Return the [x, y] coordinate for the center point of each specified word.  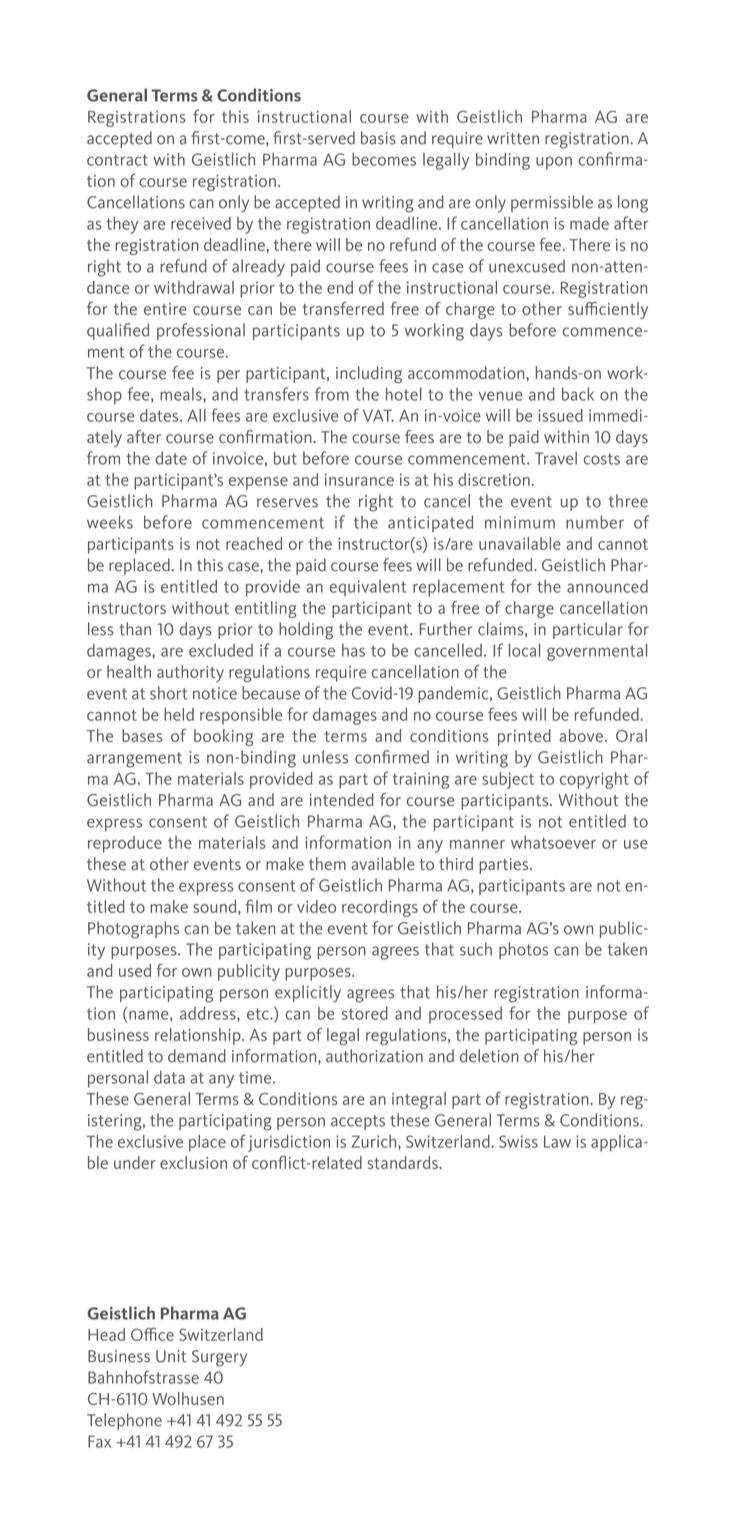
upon [554, 163]
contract [117, 160]
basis [378, 138]
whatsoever [553, 842]
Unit [171, 1356]
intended [342, 799]
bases [142, 735]
